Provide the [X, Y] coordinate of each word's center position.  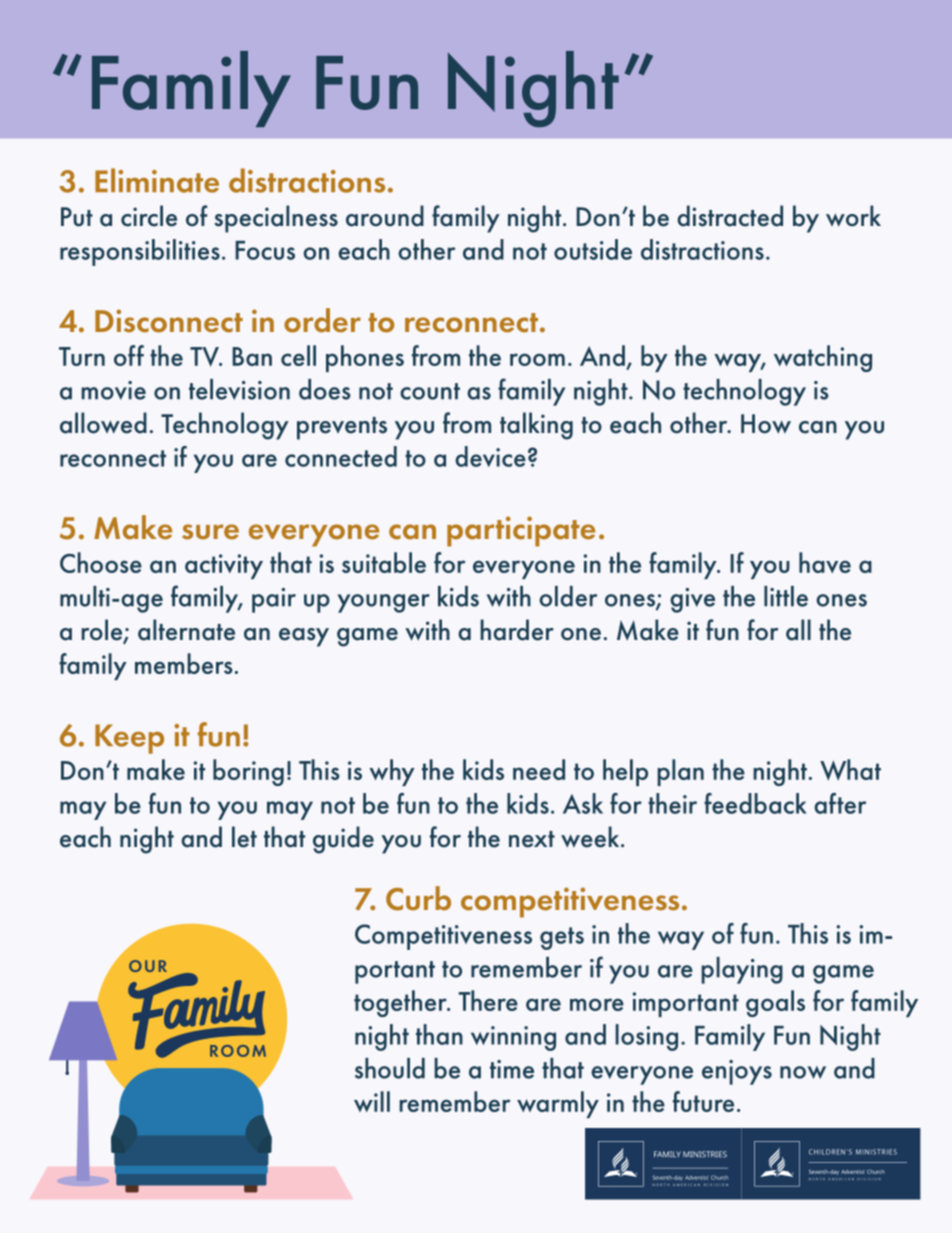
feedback [755, 803]
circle [149, 216]
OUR [148, 966]
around [385, 216]
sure [210, 532]
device [490, 456]
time [512, 1069]
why [392, 772]
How [766, 424]
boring [248, 772]
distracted [730, 216]
